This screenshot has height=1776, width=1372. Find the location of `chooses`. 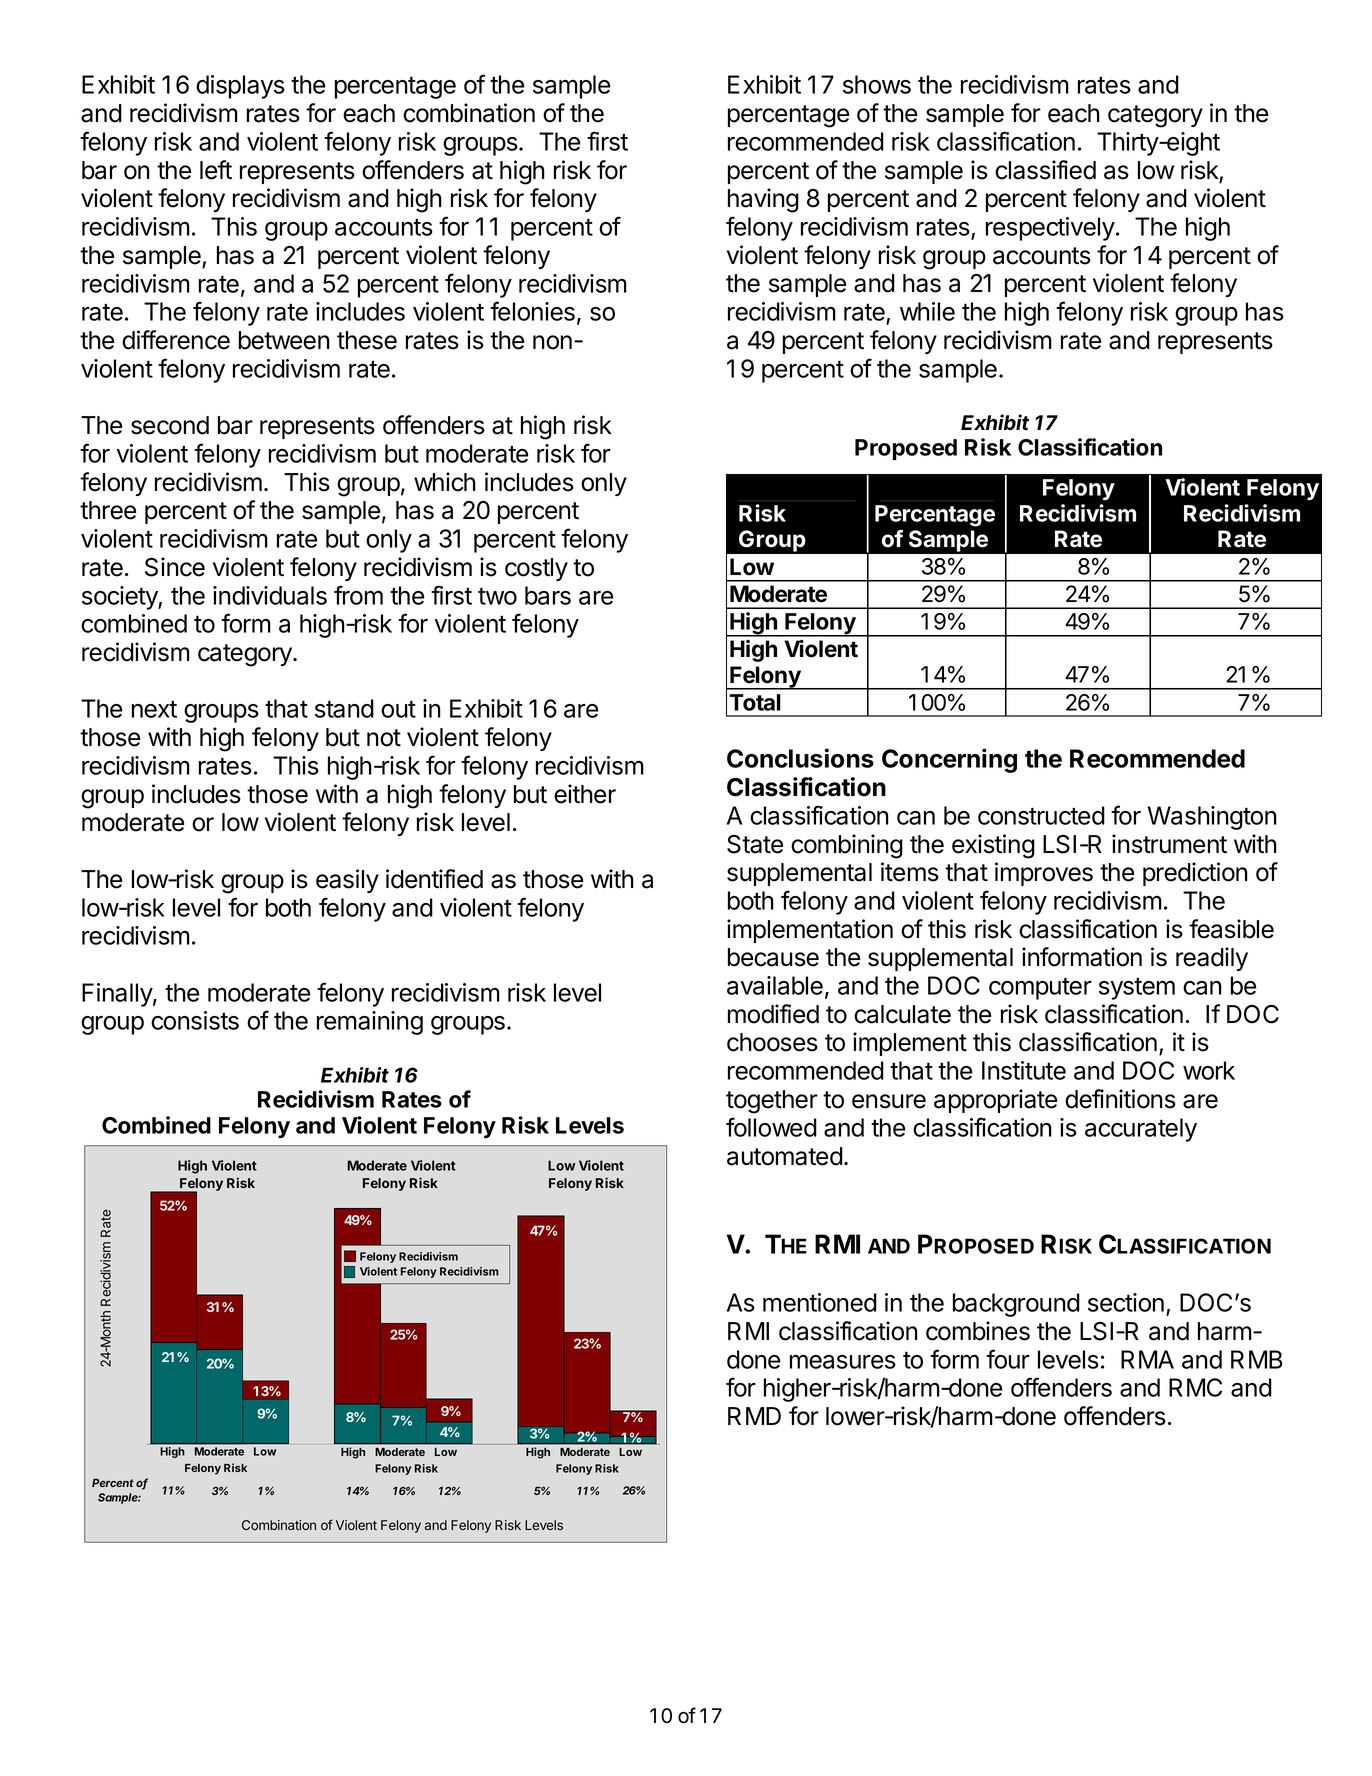

chooses is located at coordinates (772, 1042).
